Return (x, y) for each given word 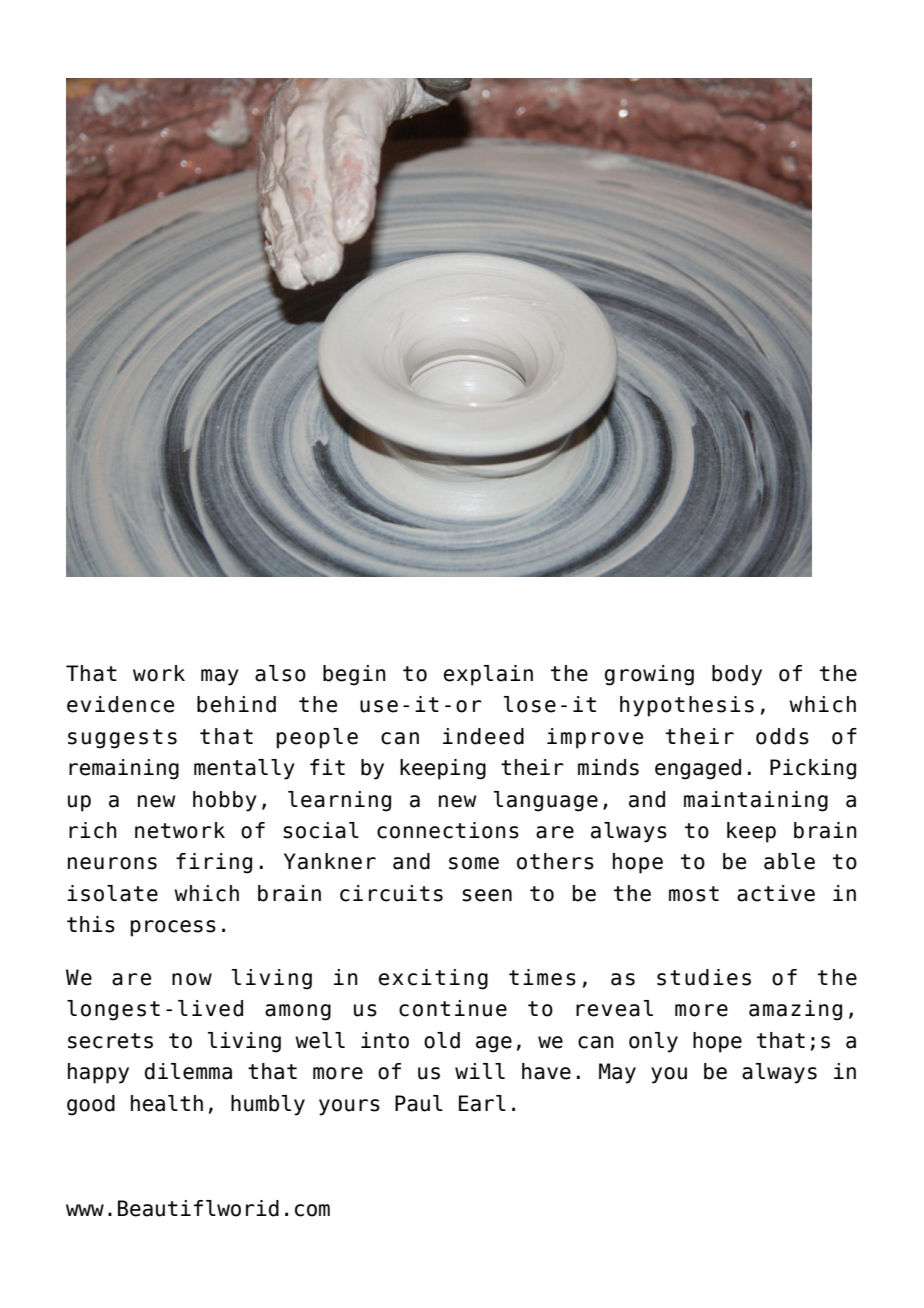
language (546, 801)
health (167, 1103)
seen (487, 895)
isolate (112, 893)
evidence (120, 704)
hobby (225, 801)
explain (488, 675)
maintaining (756, 801)
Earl (482, 1103)
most (694, 894)
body (737, 675)
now (192, 979)
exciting (433, 979)
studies (704, 977)
